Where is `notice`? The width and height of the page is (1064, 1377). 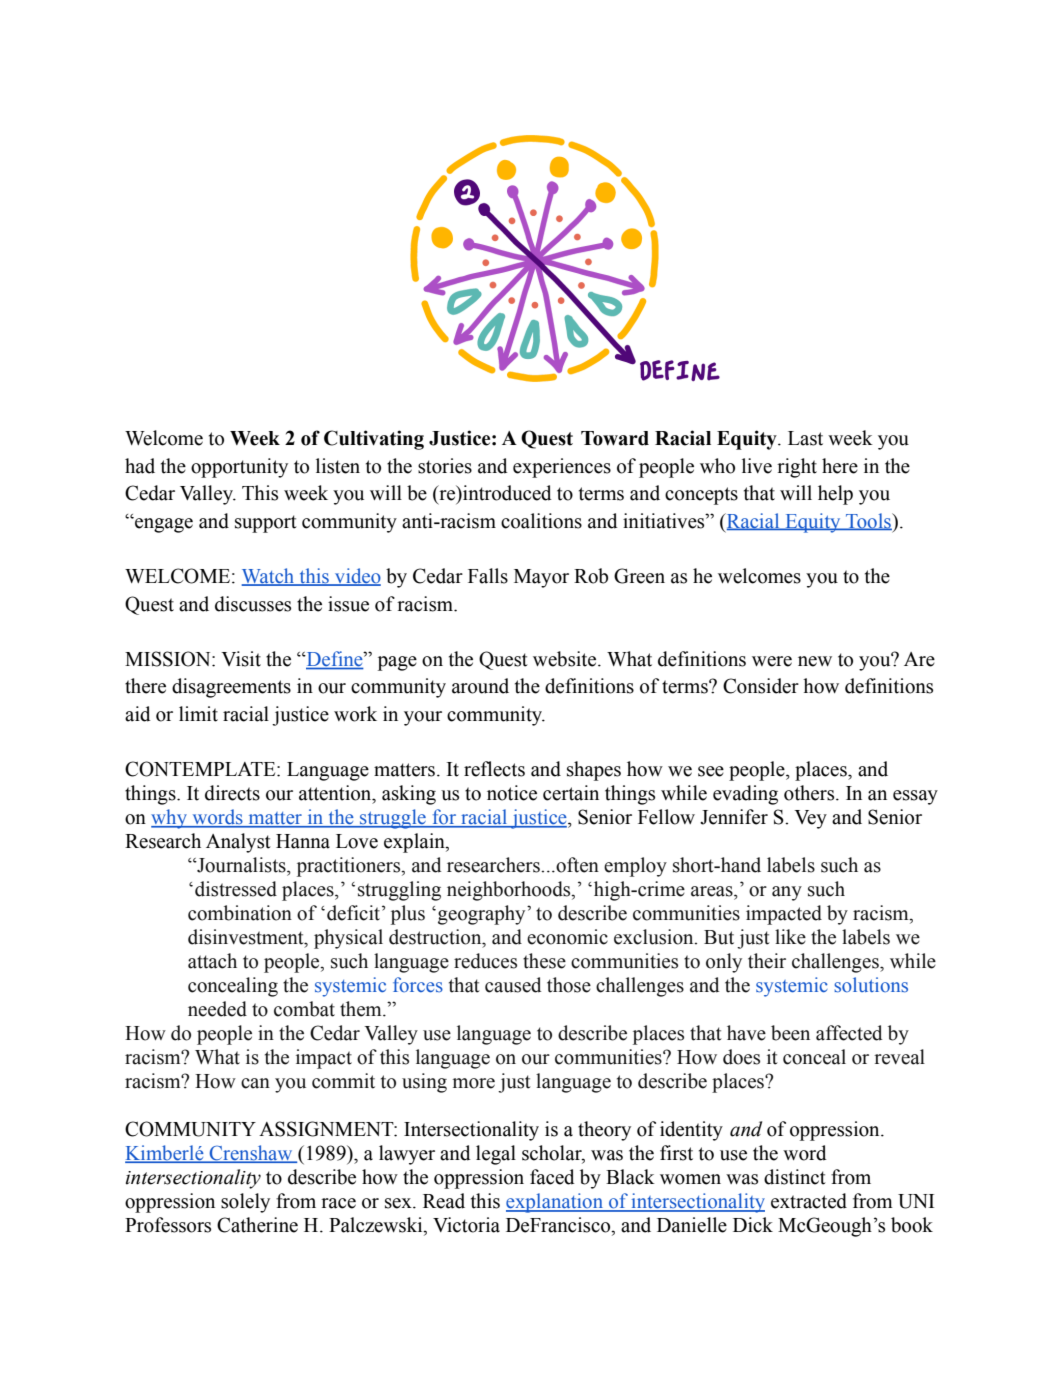
notice is located at coordinates (512, 793).
